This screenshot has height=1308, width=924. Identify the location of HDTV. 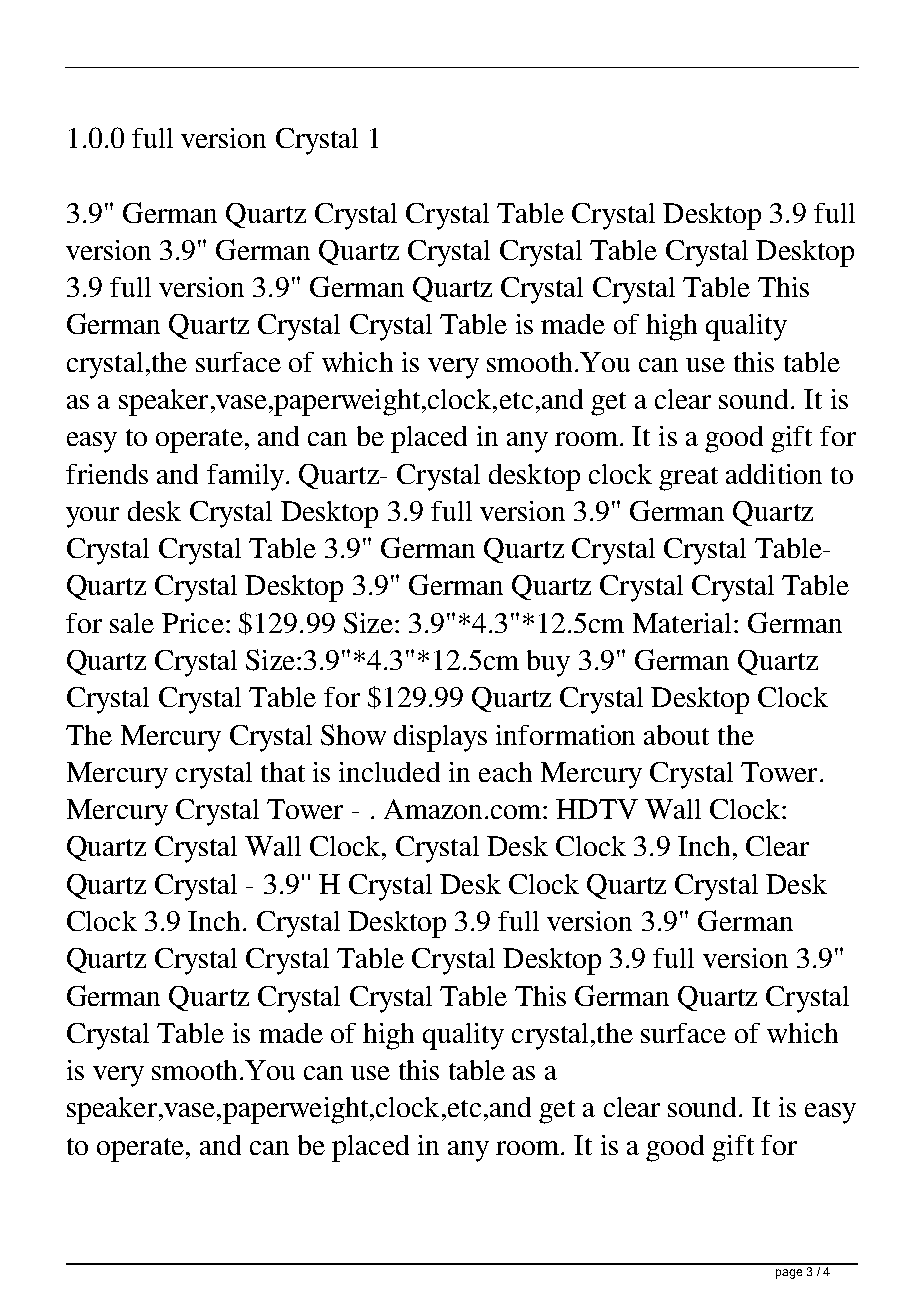
(597, 809).
